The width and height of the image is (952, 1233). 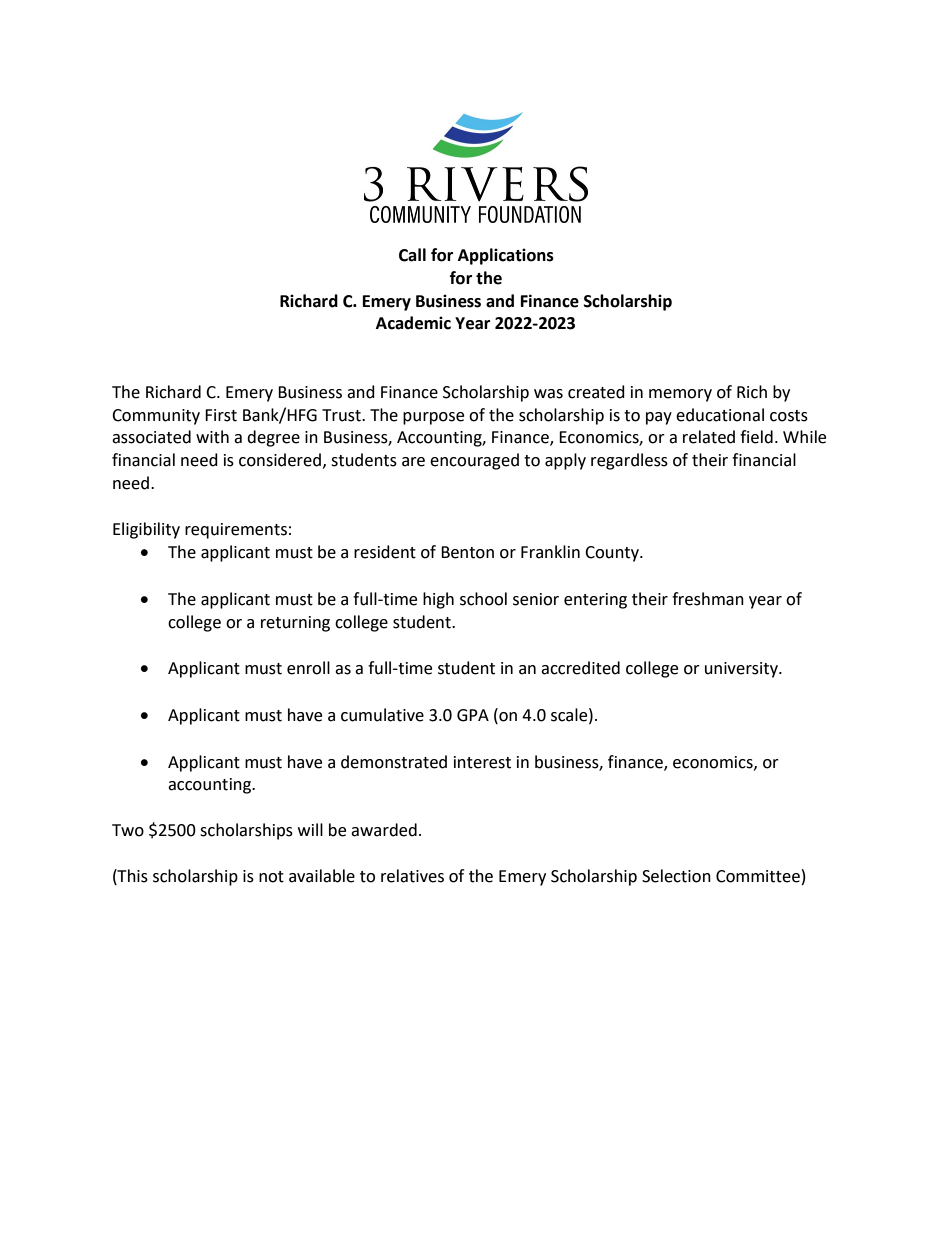 What do you see at coordinates (506, 256) in the image?
I see `Applications` at bounding box center [506, 256].
